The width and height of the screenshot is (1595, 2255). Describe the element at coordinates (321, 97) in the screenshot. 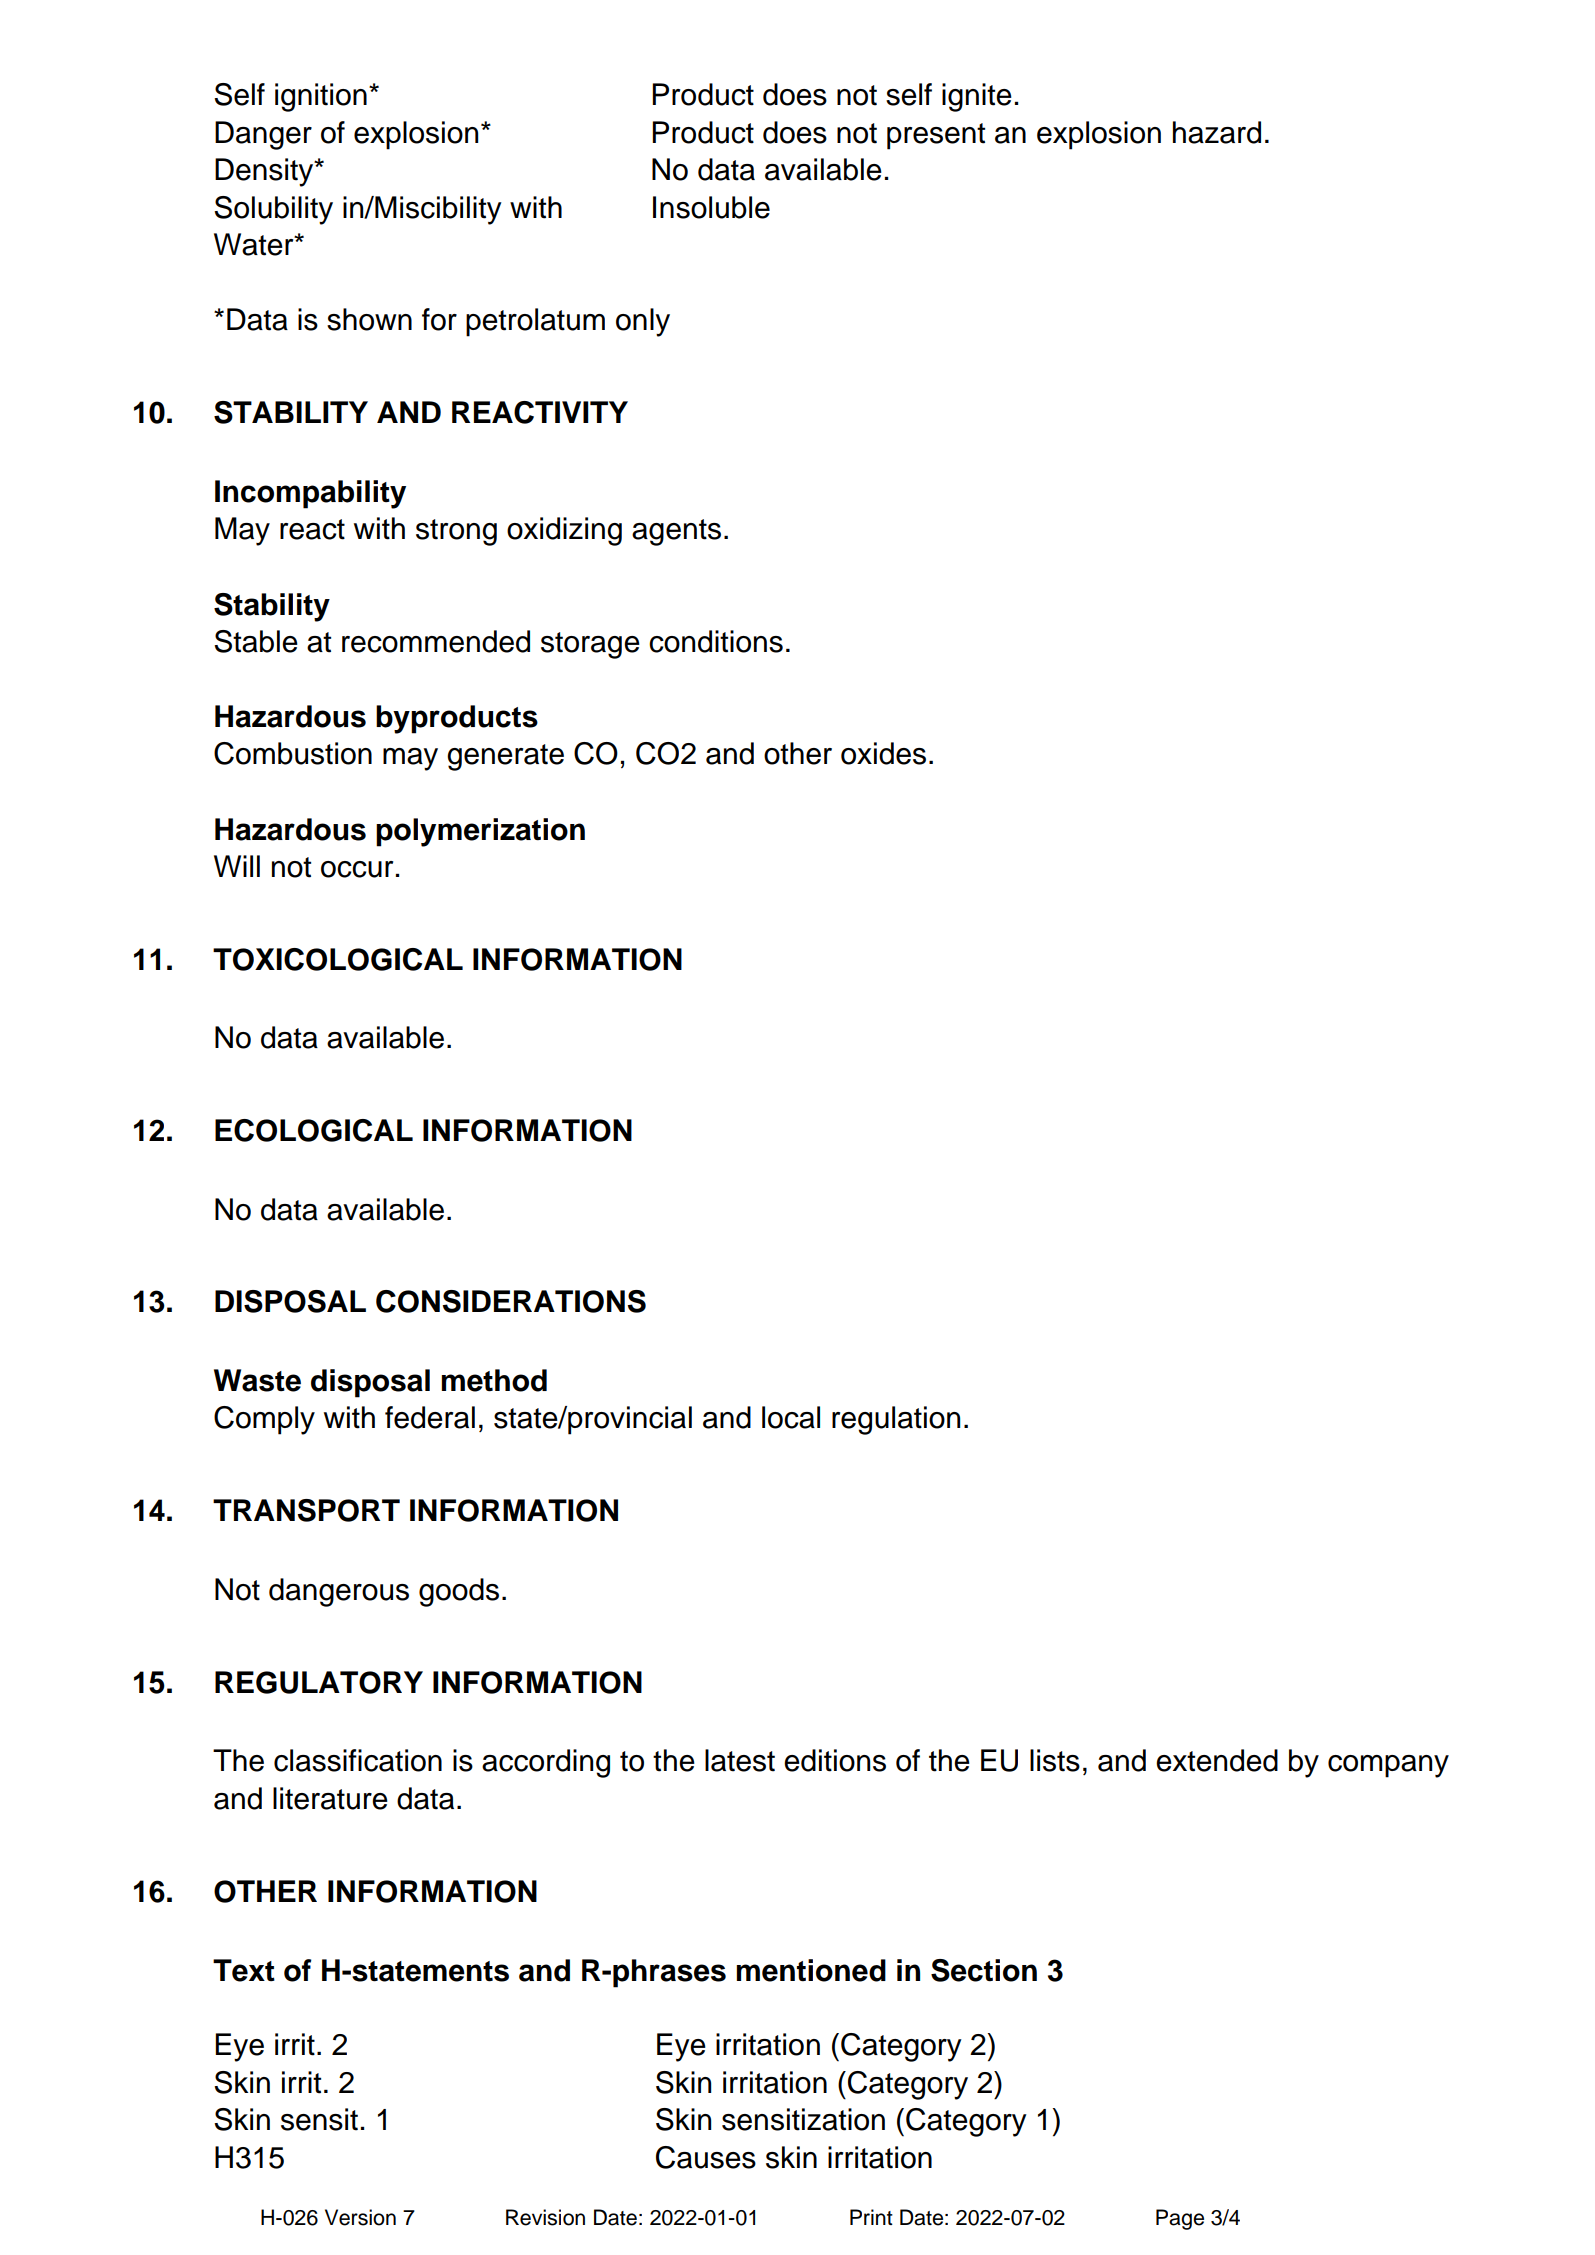

I see `ignition` at that location.
